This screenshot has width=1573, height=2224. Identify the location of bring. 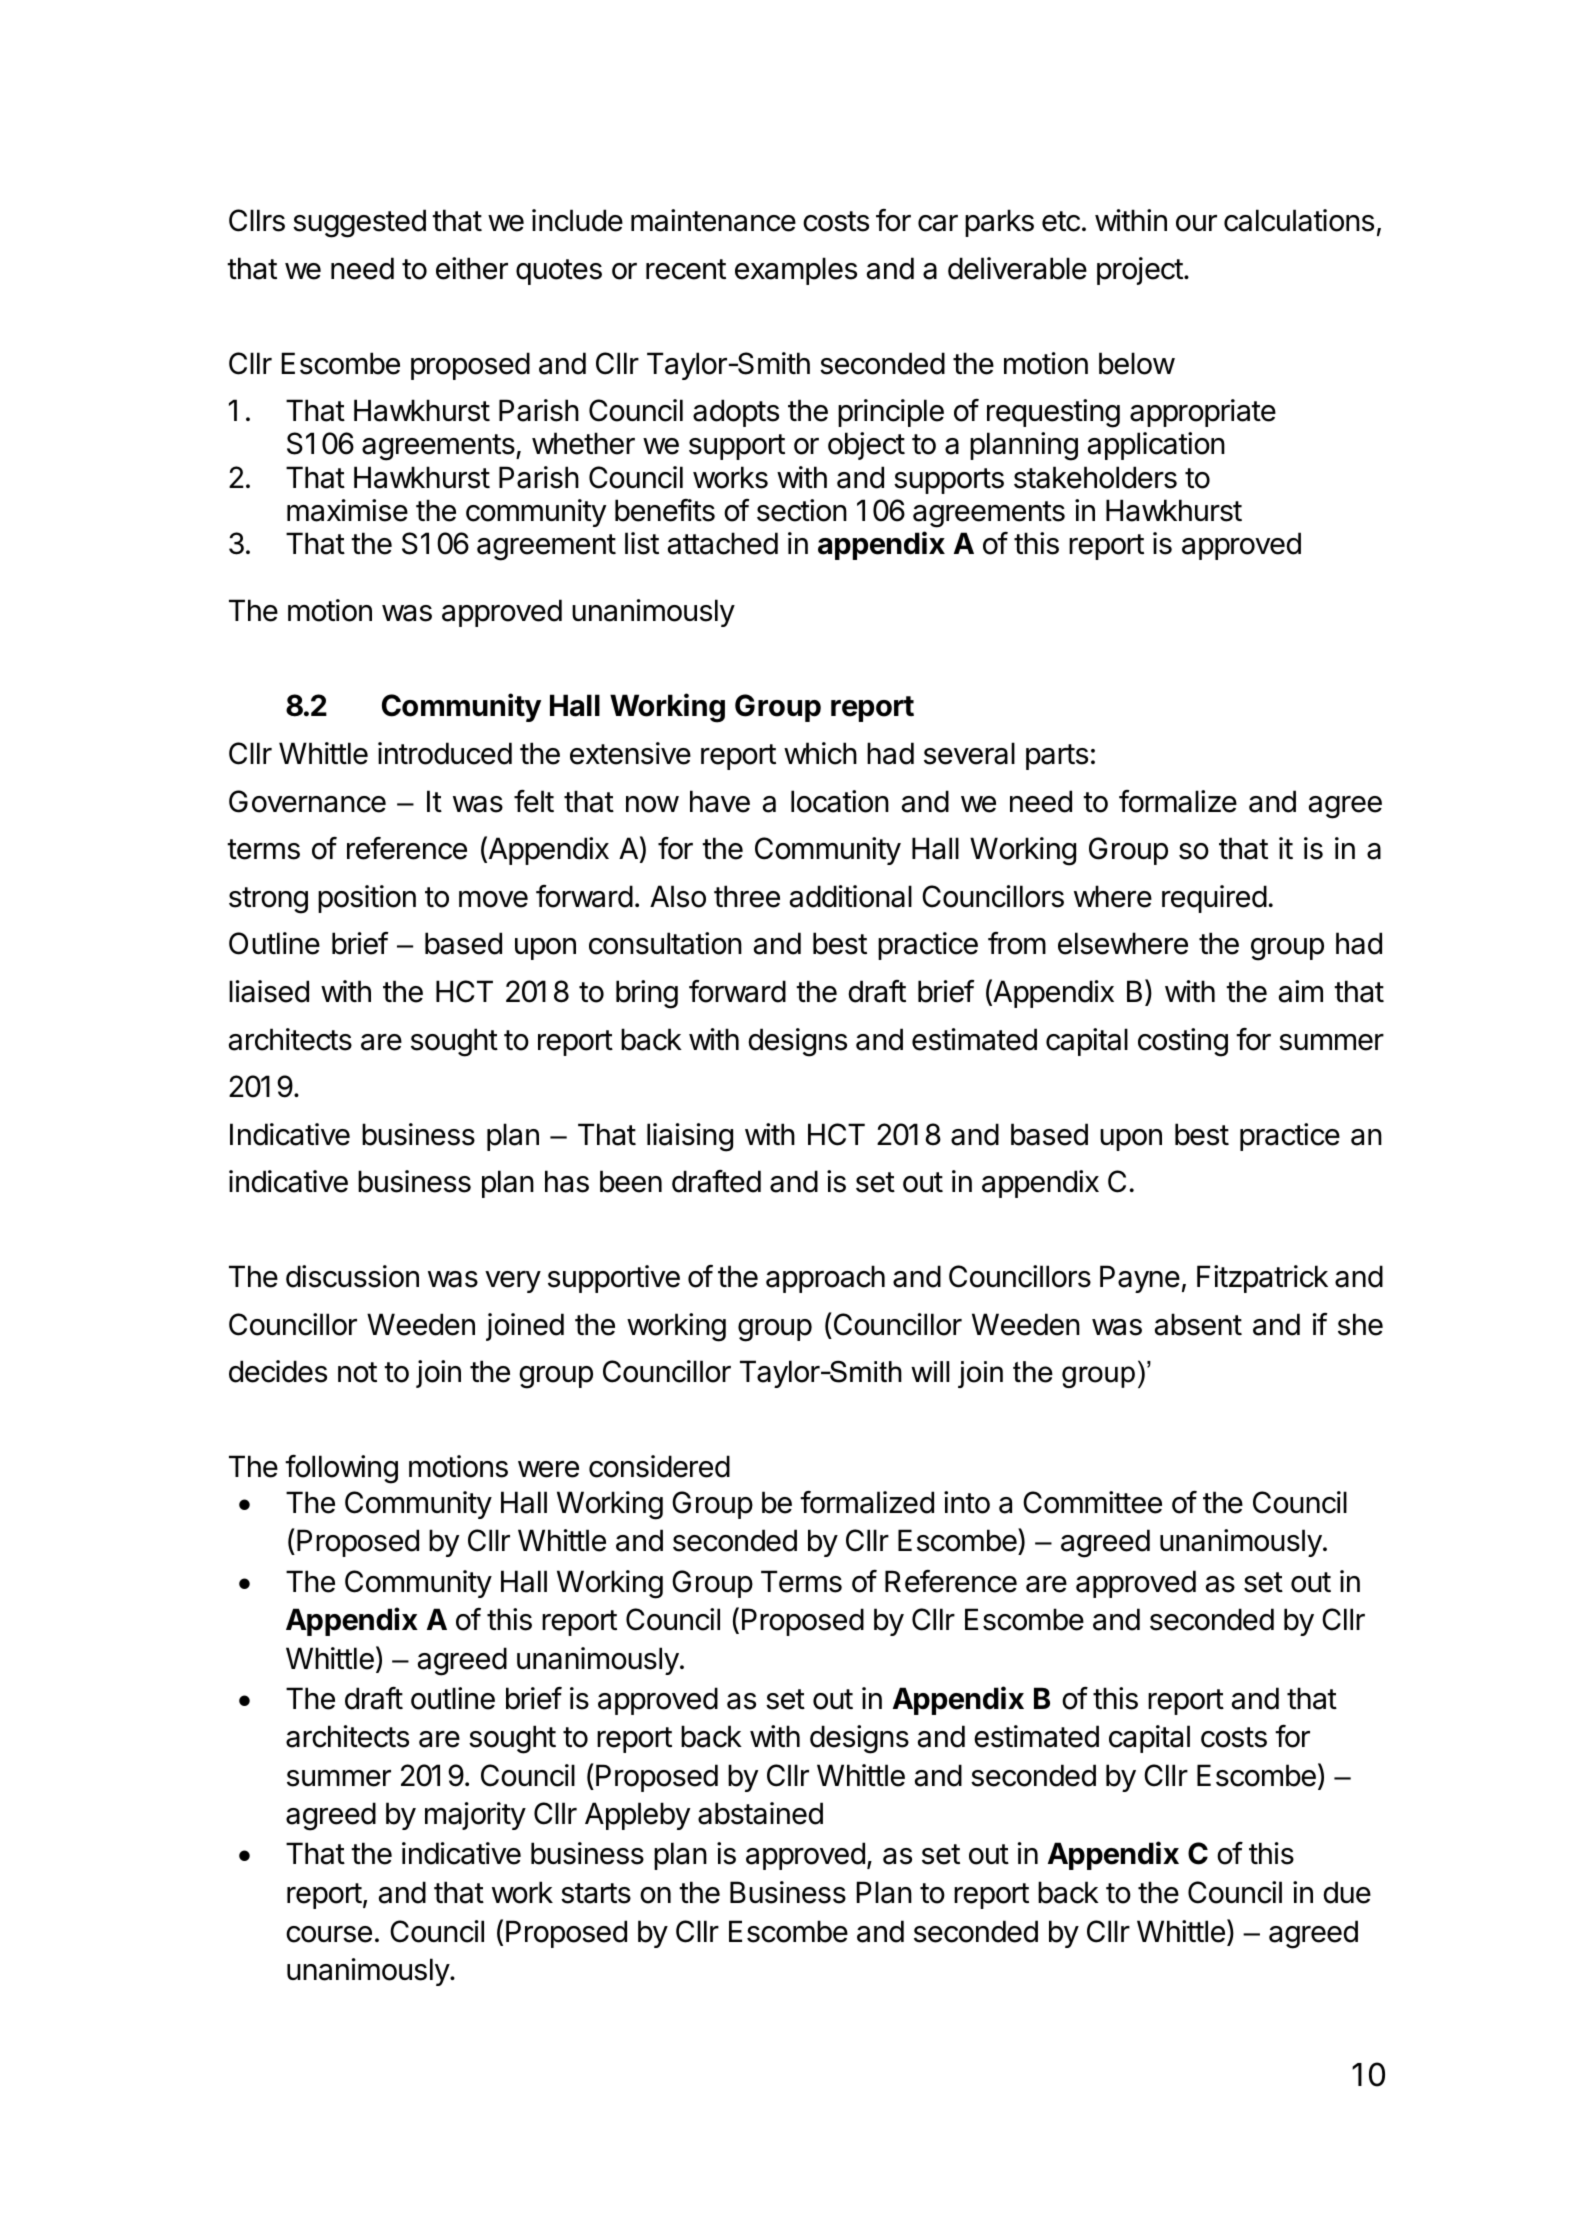
(647, 994).
